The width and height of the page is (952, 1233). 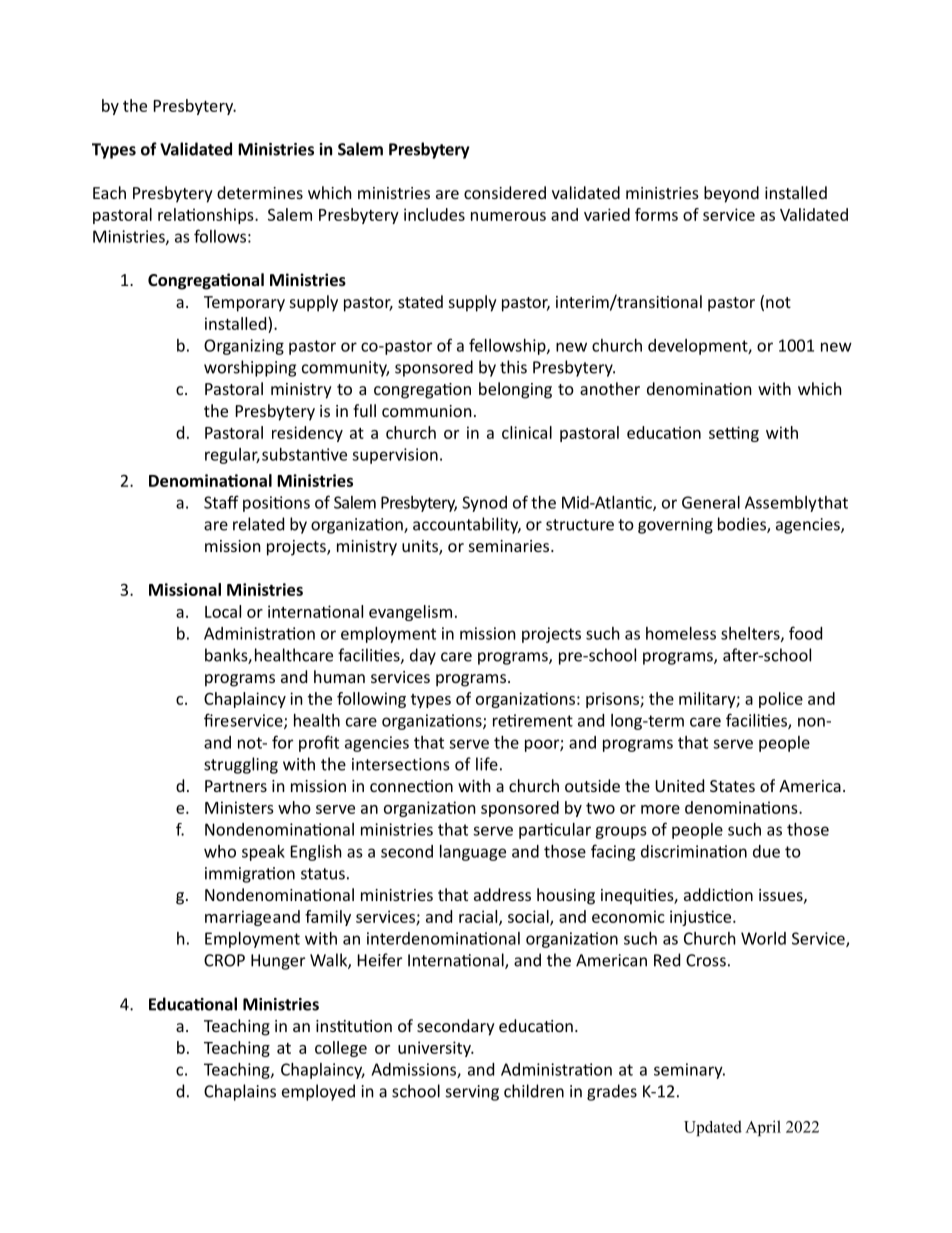 What do you see at coordinates (731, 194) in the page?
I see `beyond` at bounding box center [731, 194].
